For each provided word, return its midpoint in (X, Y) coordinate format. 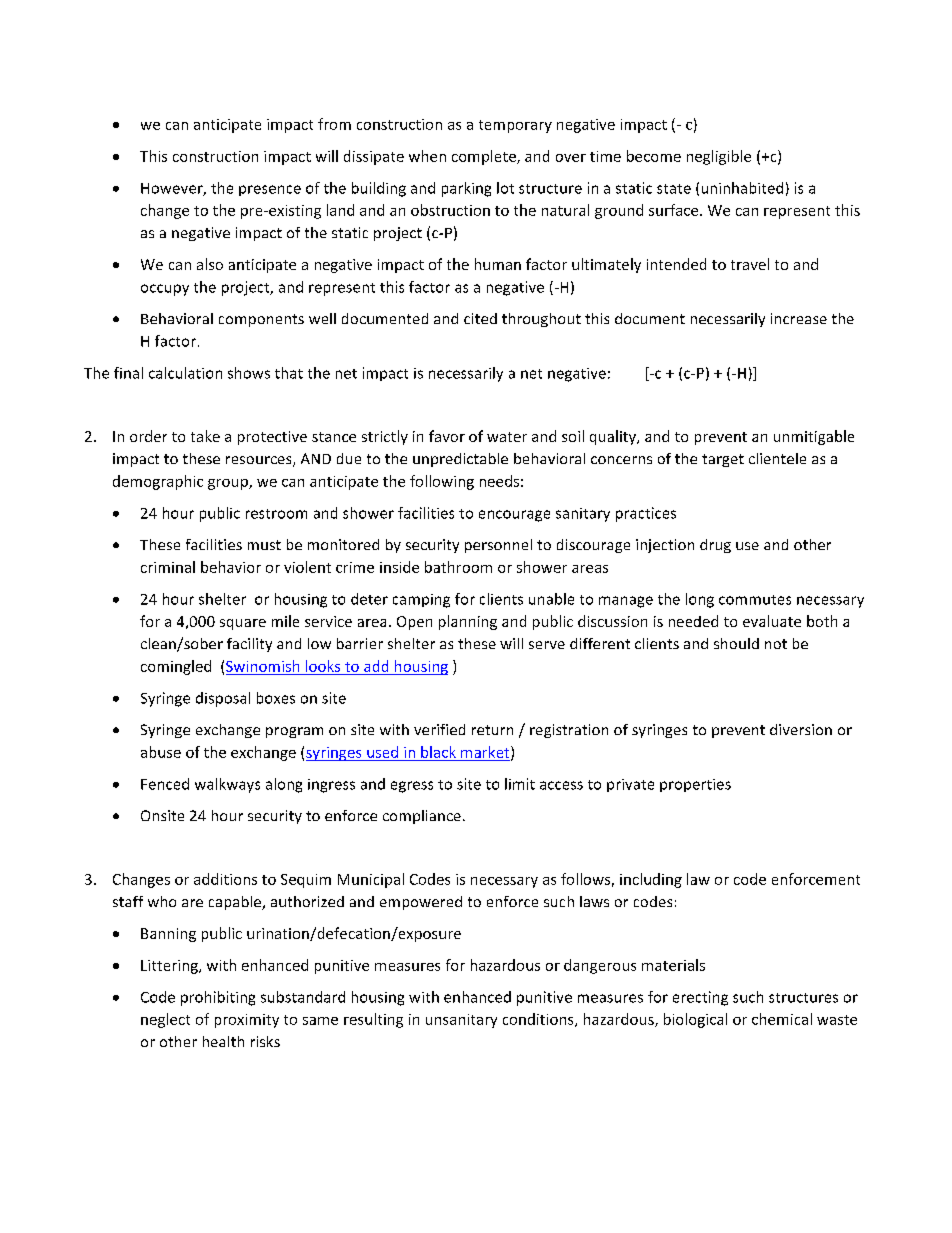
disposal (223, 699)
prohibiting (218, 998)
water (507, 437)
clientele (777, 458)
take (205, 436)
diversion (801, 729)
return (492, 730)
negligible (719, 157)
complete (485, 157)
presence (270, 190)
